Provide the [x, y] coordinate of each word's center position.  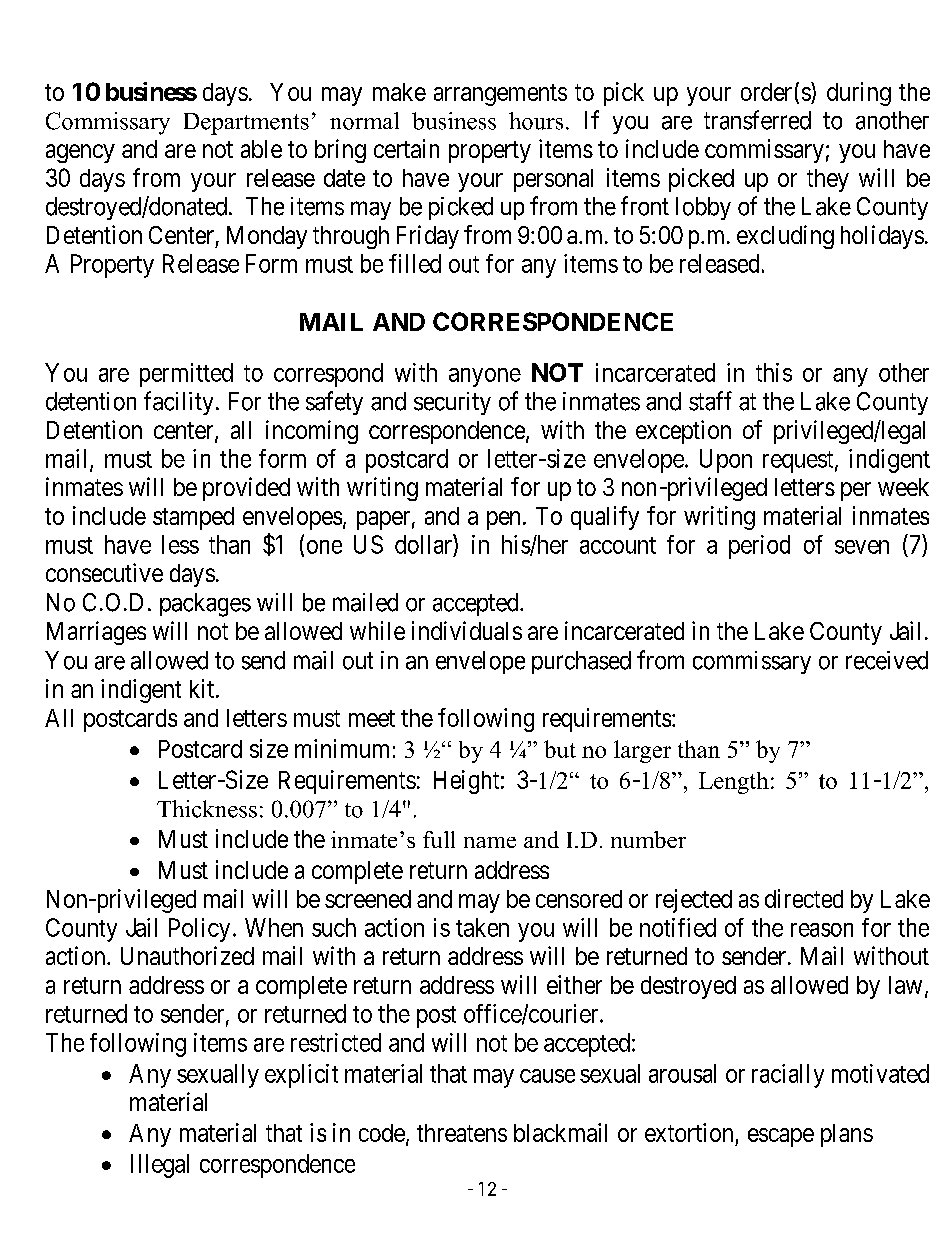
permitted [186, 375]
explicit [301, 1076]
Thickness [207, 809]
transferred [757, 120]
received [887, 660]
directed [804, 898]
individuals [467, 630]
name [490, 842]
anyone [485, 377]
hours [536, 121]
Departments [246, 124]
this [774, 372]
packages [205, 605]
